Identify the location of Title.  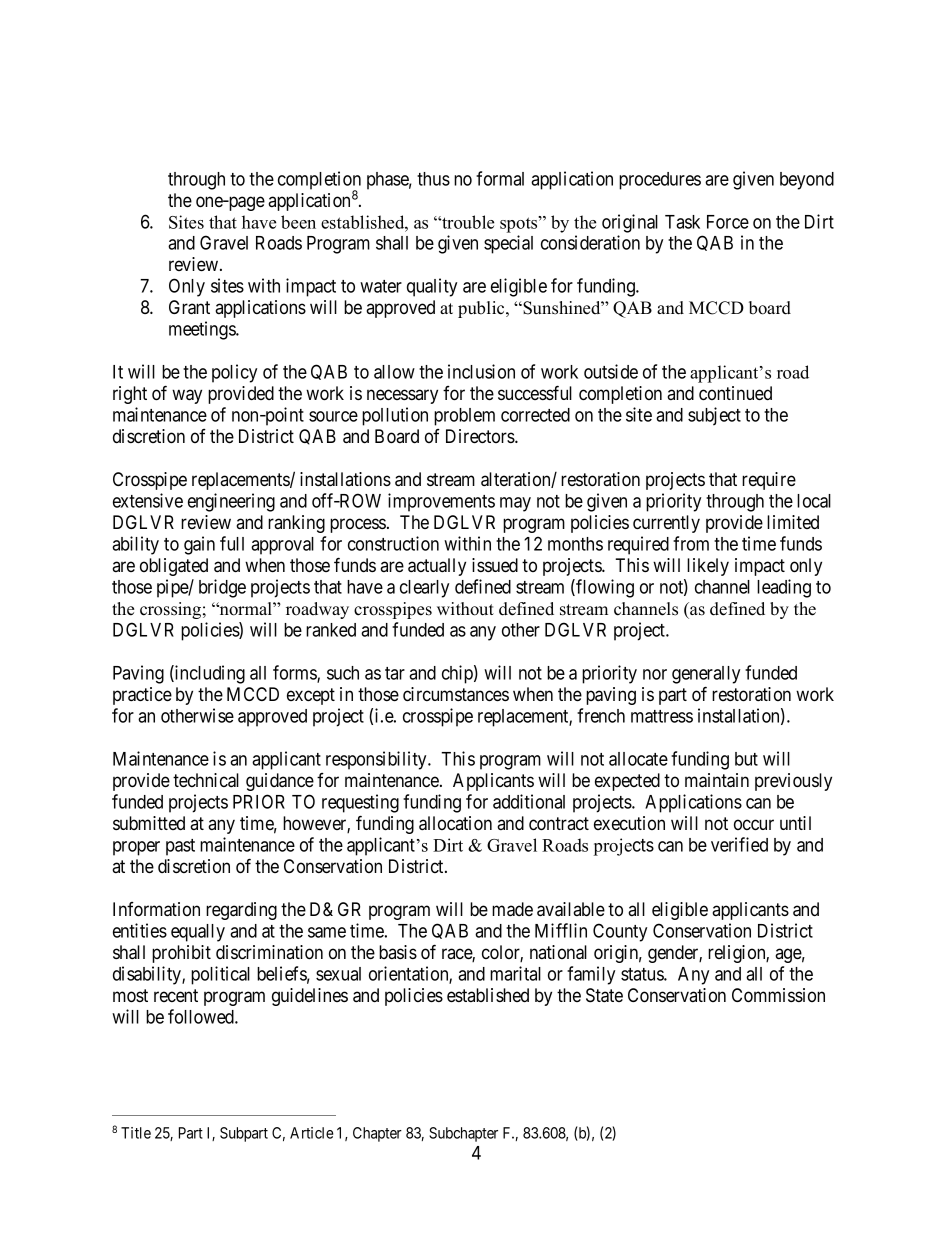
(136, 1133).
